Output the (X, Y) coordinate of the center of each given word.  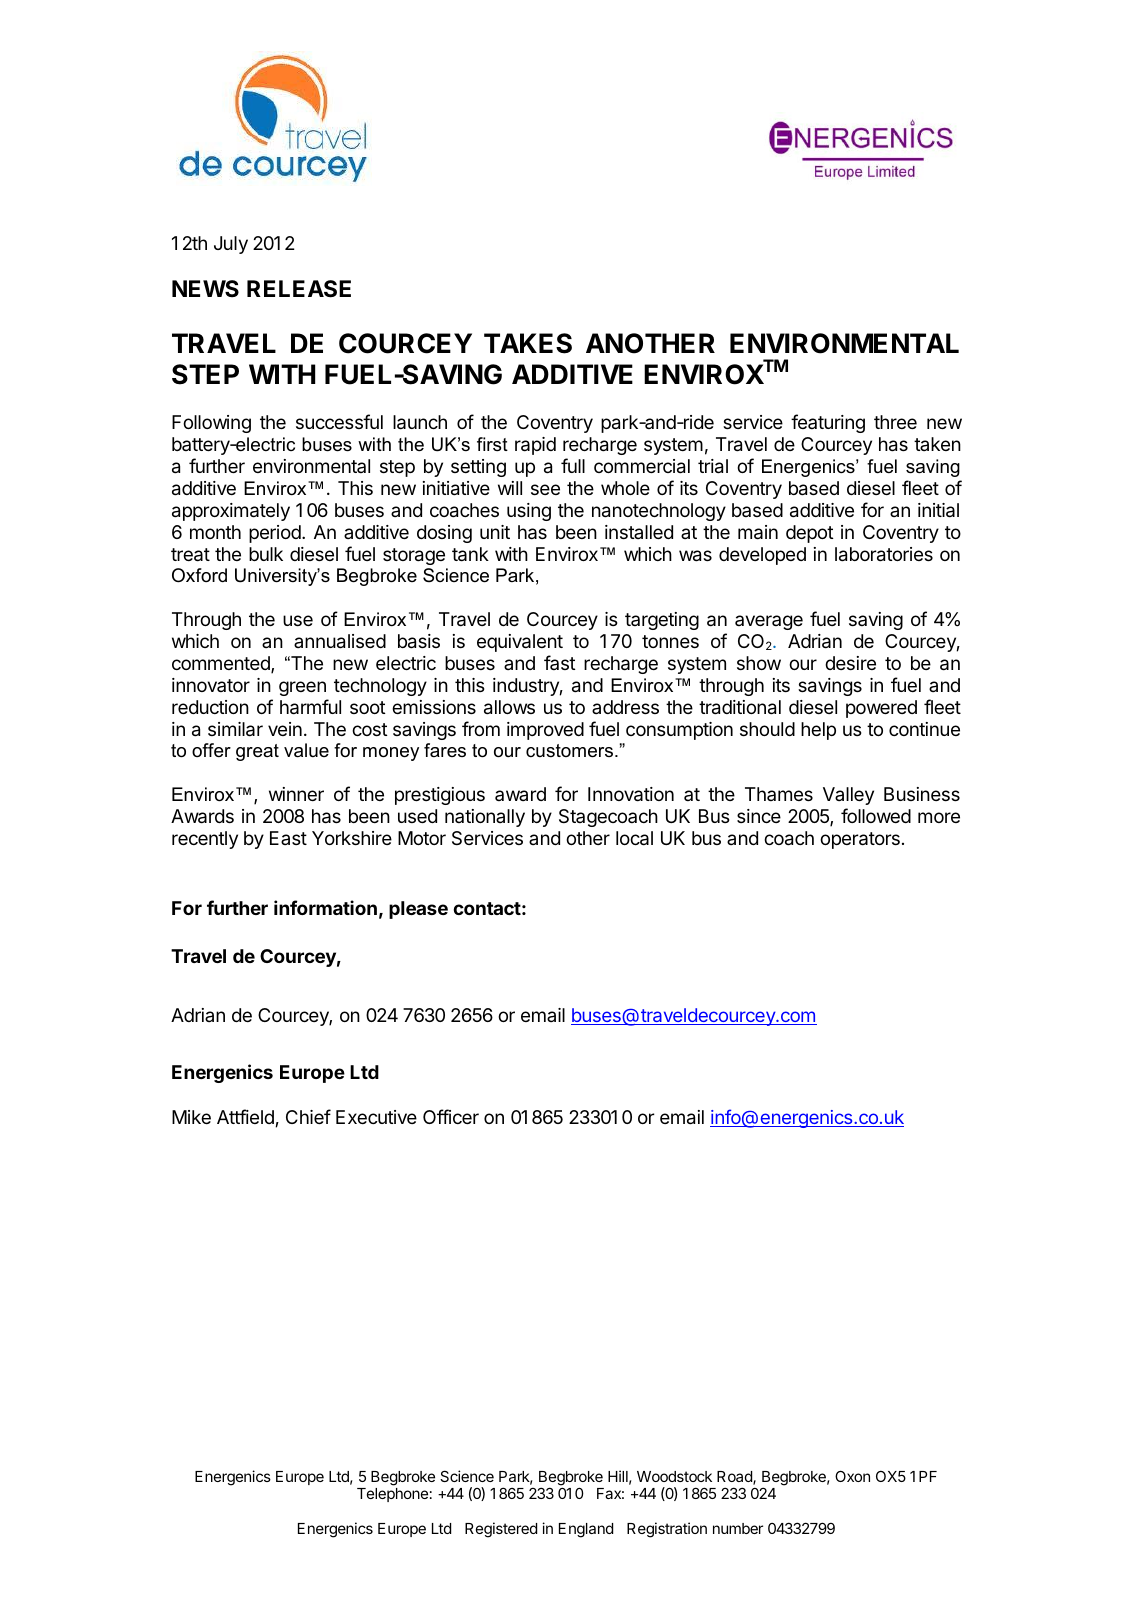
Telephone (392, 1495)
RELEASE (299, 289)
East (288, 838)
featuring (828, 423)
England (586, 1530)
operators (860, 840)
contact (487, 908)
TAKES (528, 343)
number (738, 1528)
